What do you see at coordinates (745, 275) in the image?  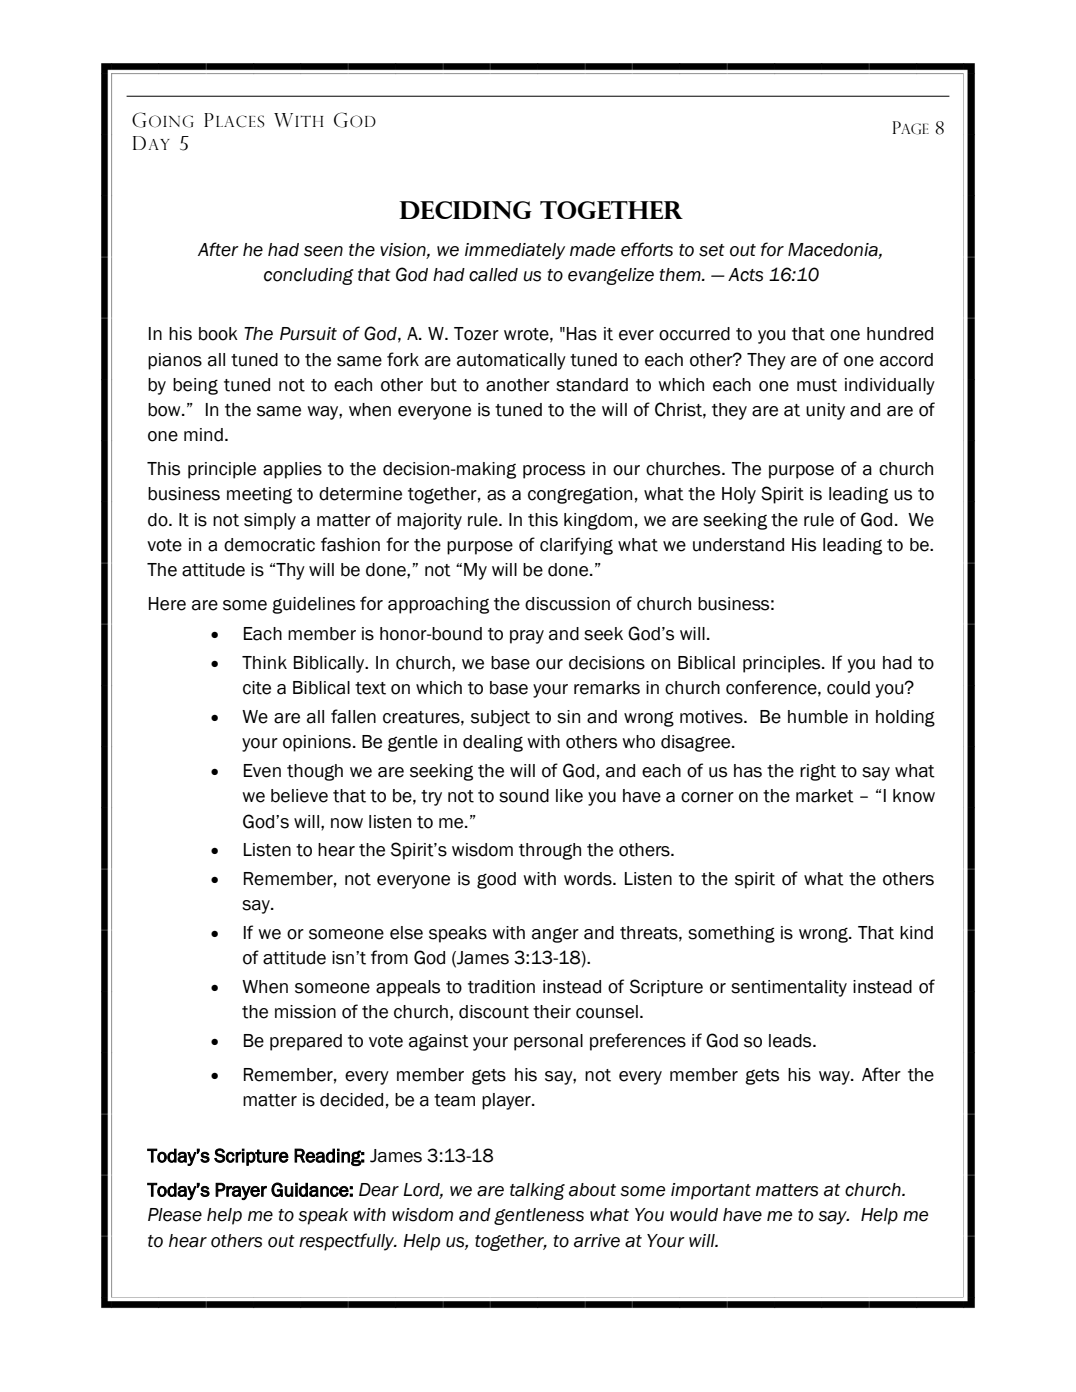 I see `Acts` at bounding box center [745, 275].
